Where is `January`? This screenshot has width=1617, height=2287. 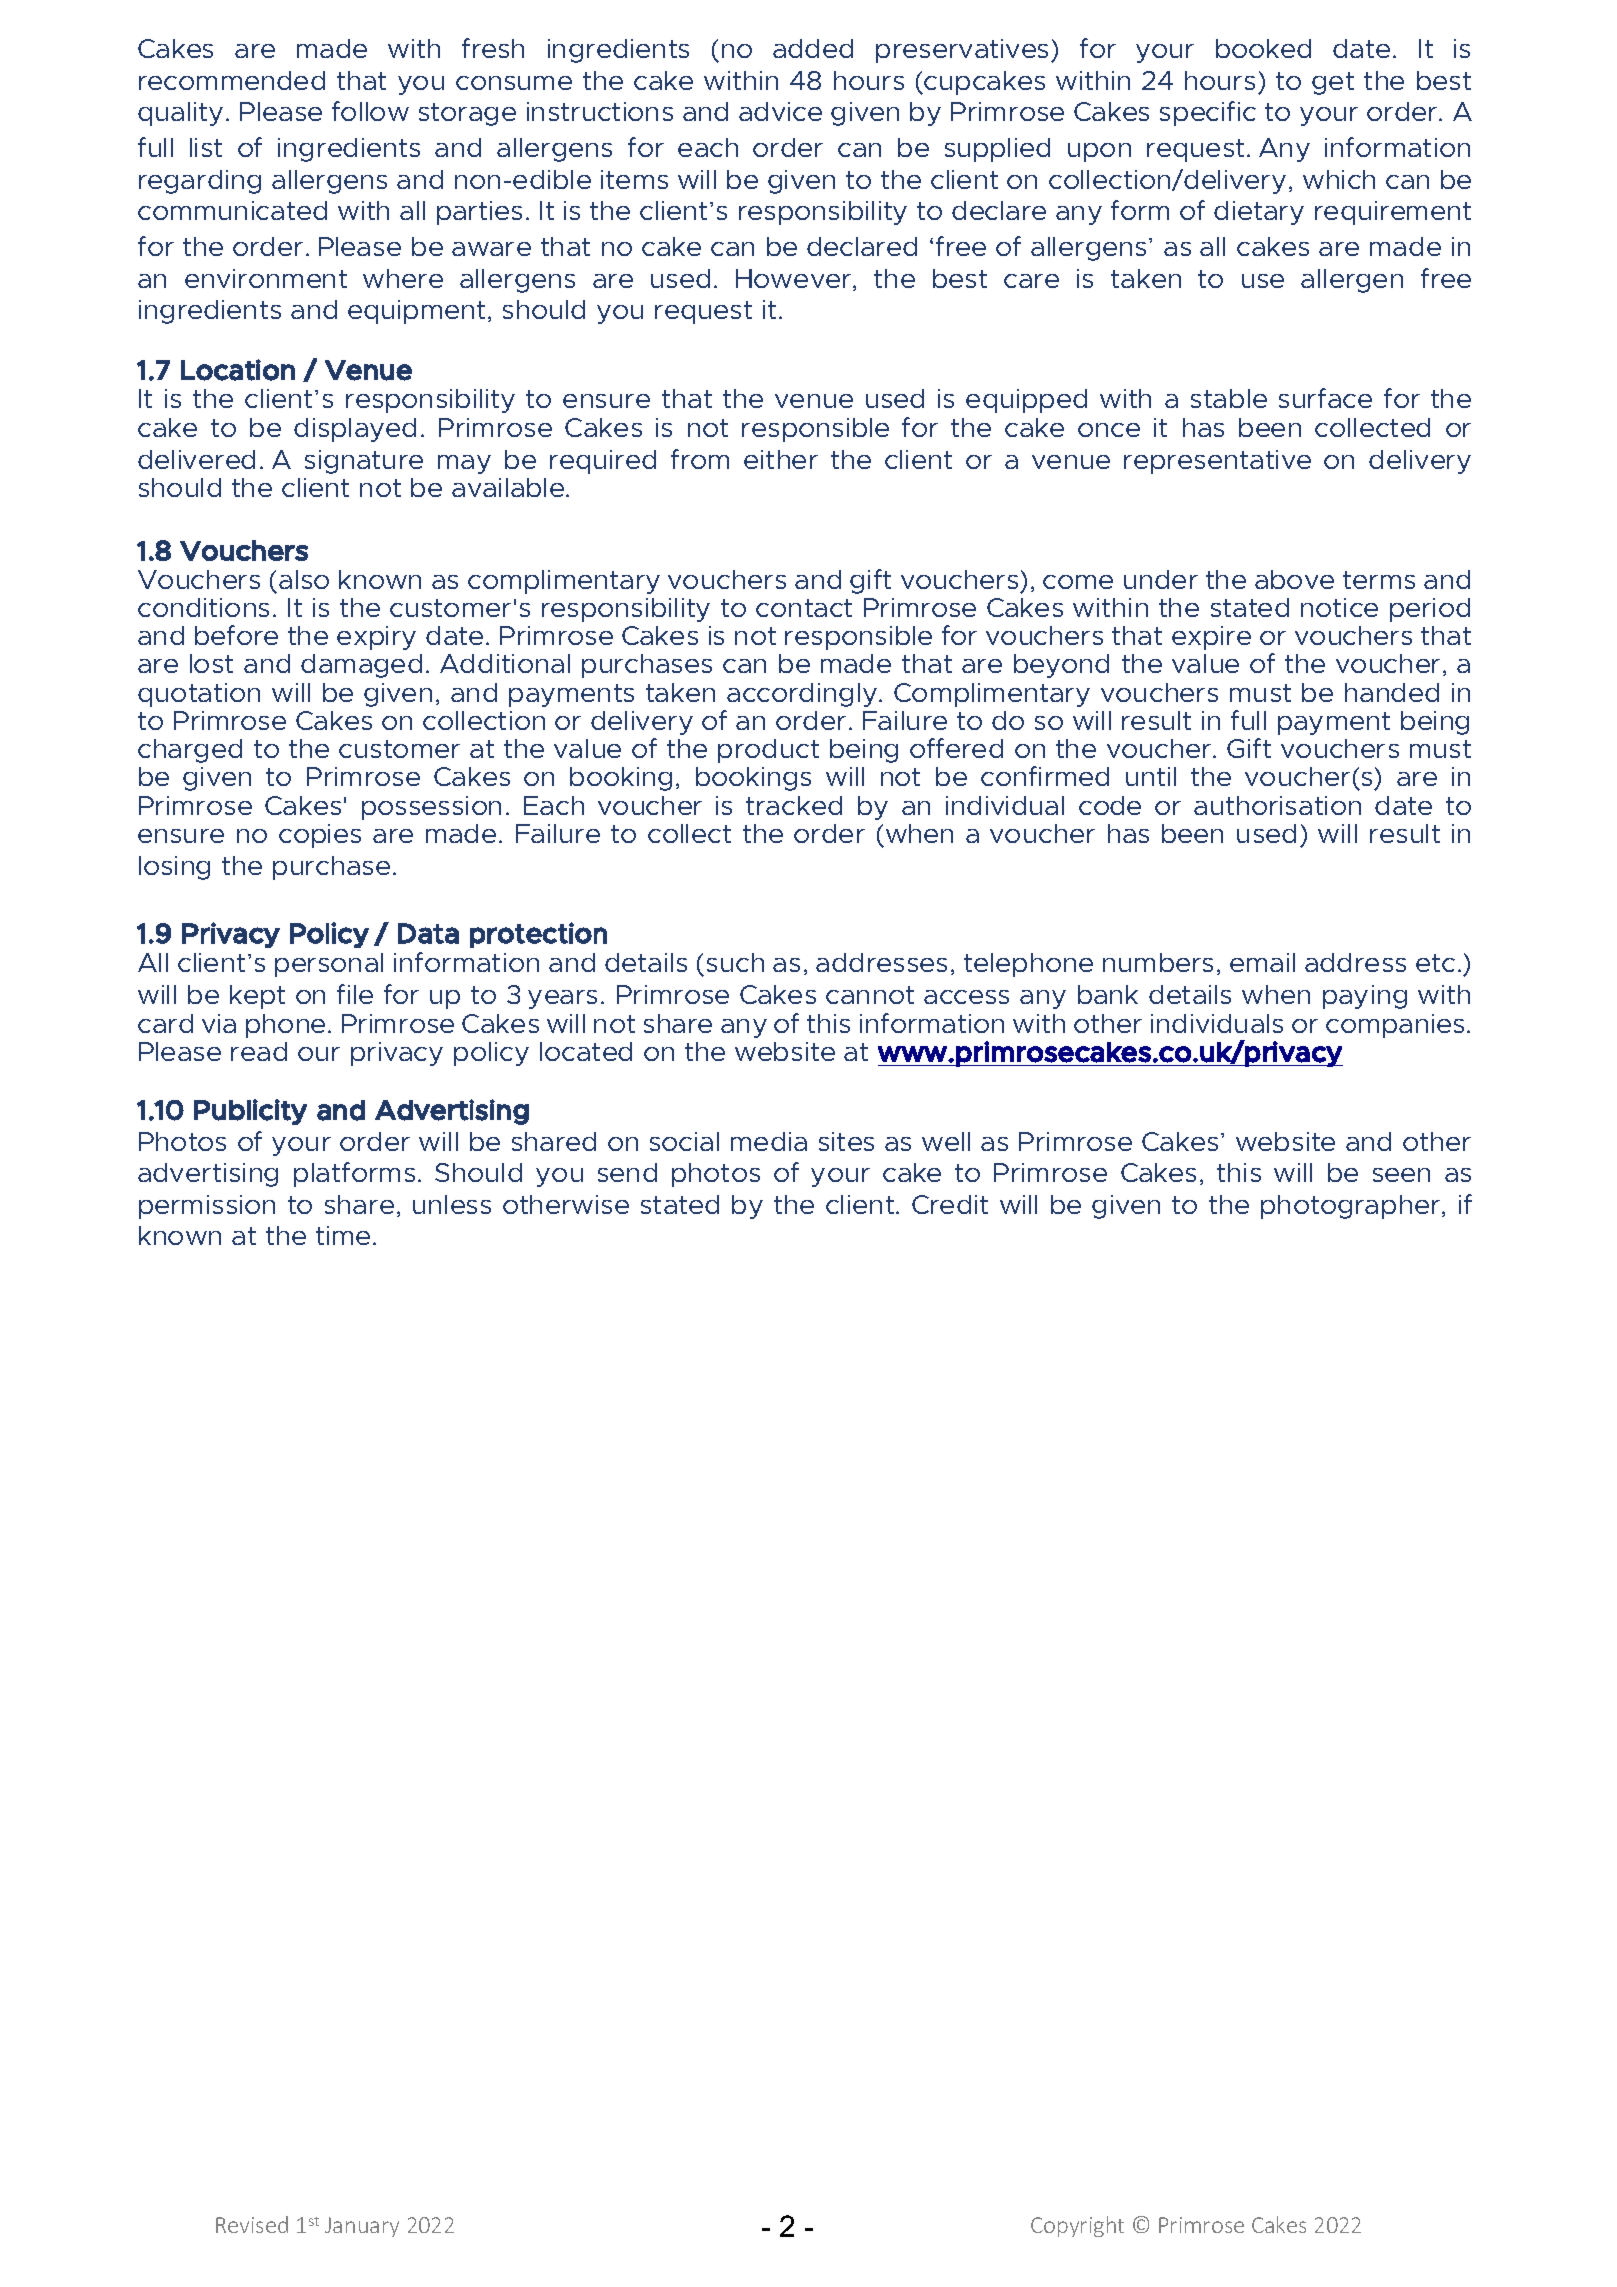
January is located at coordinates (362, 2227).
